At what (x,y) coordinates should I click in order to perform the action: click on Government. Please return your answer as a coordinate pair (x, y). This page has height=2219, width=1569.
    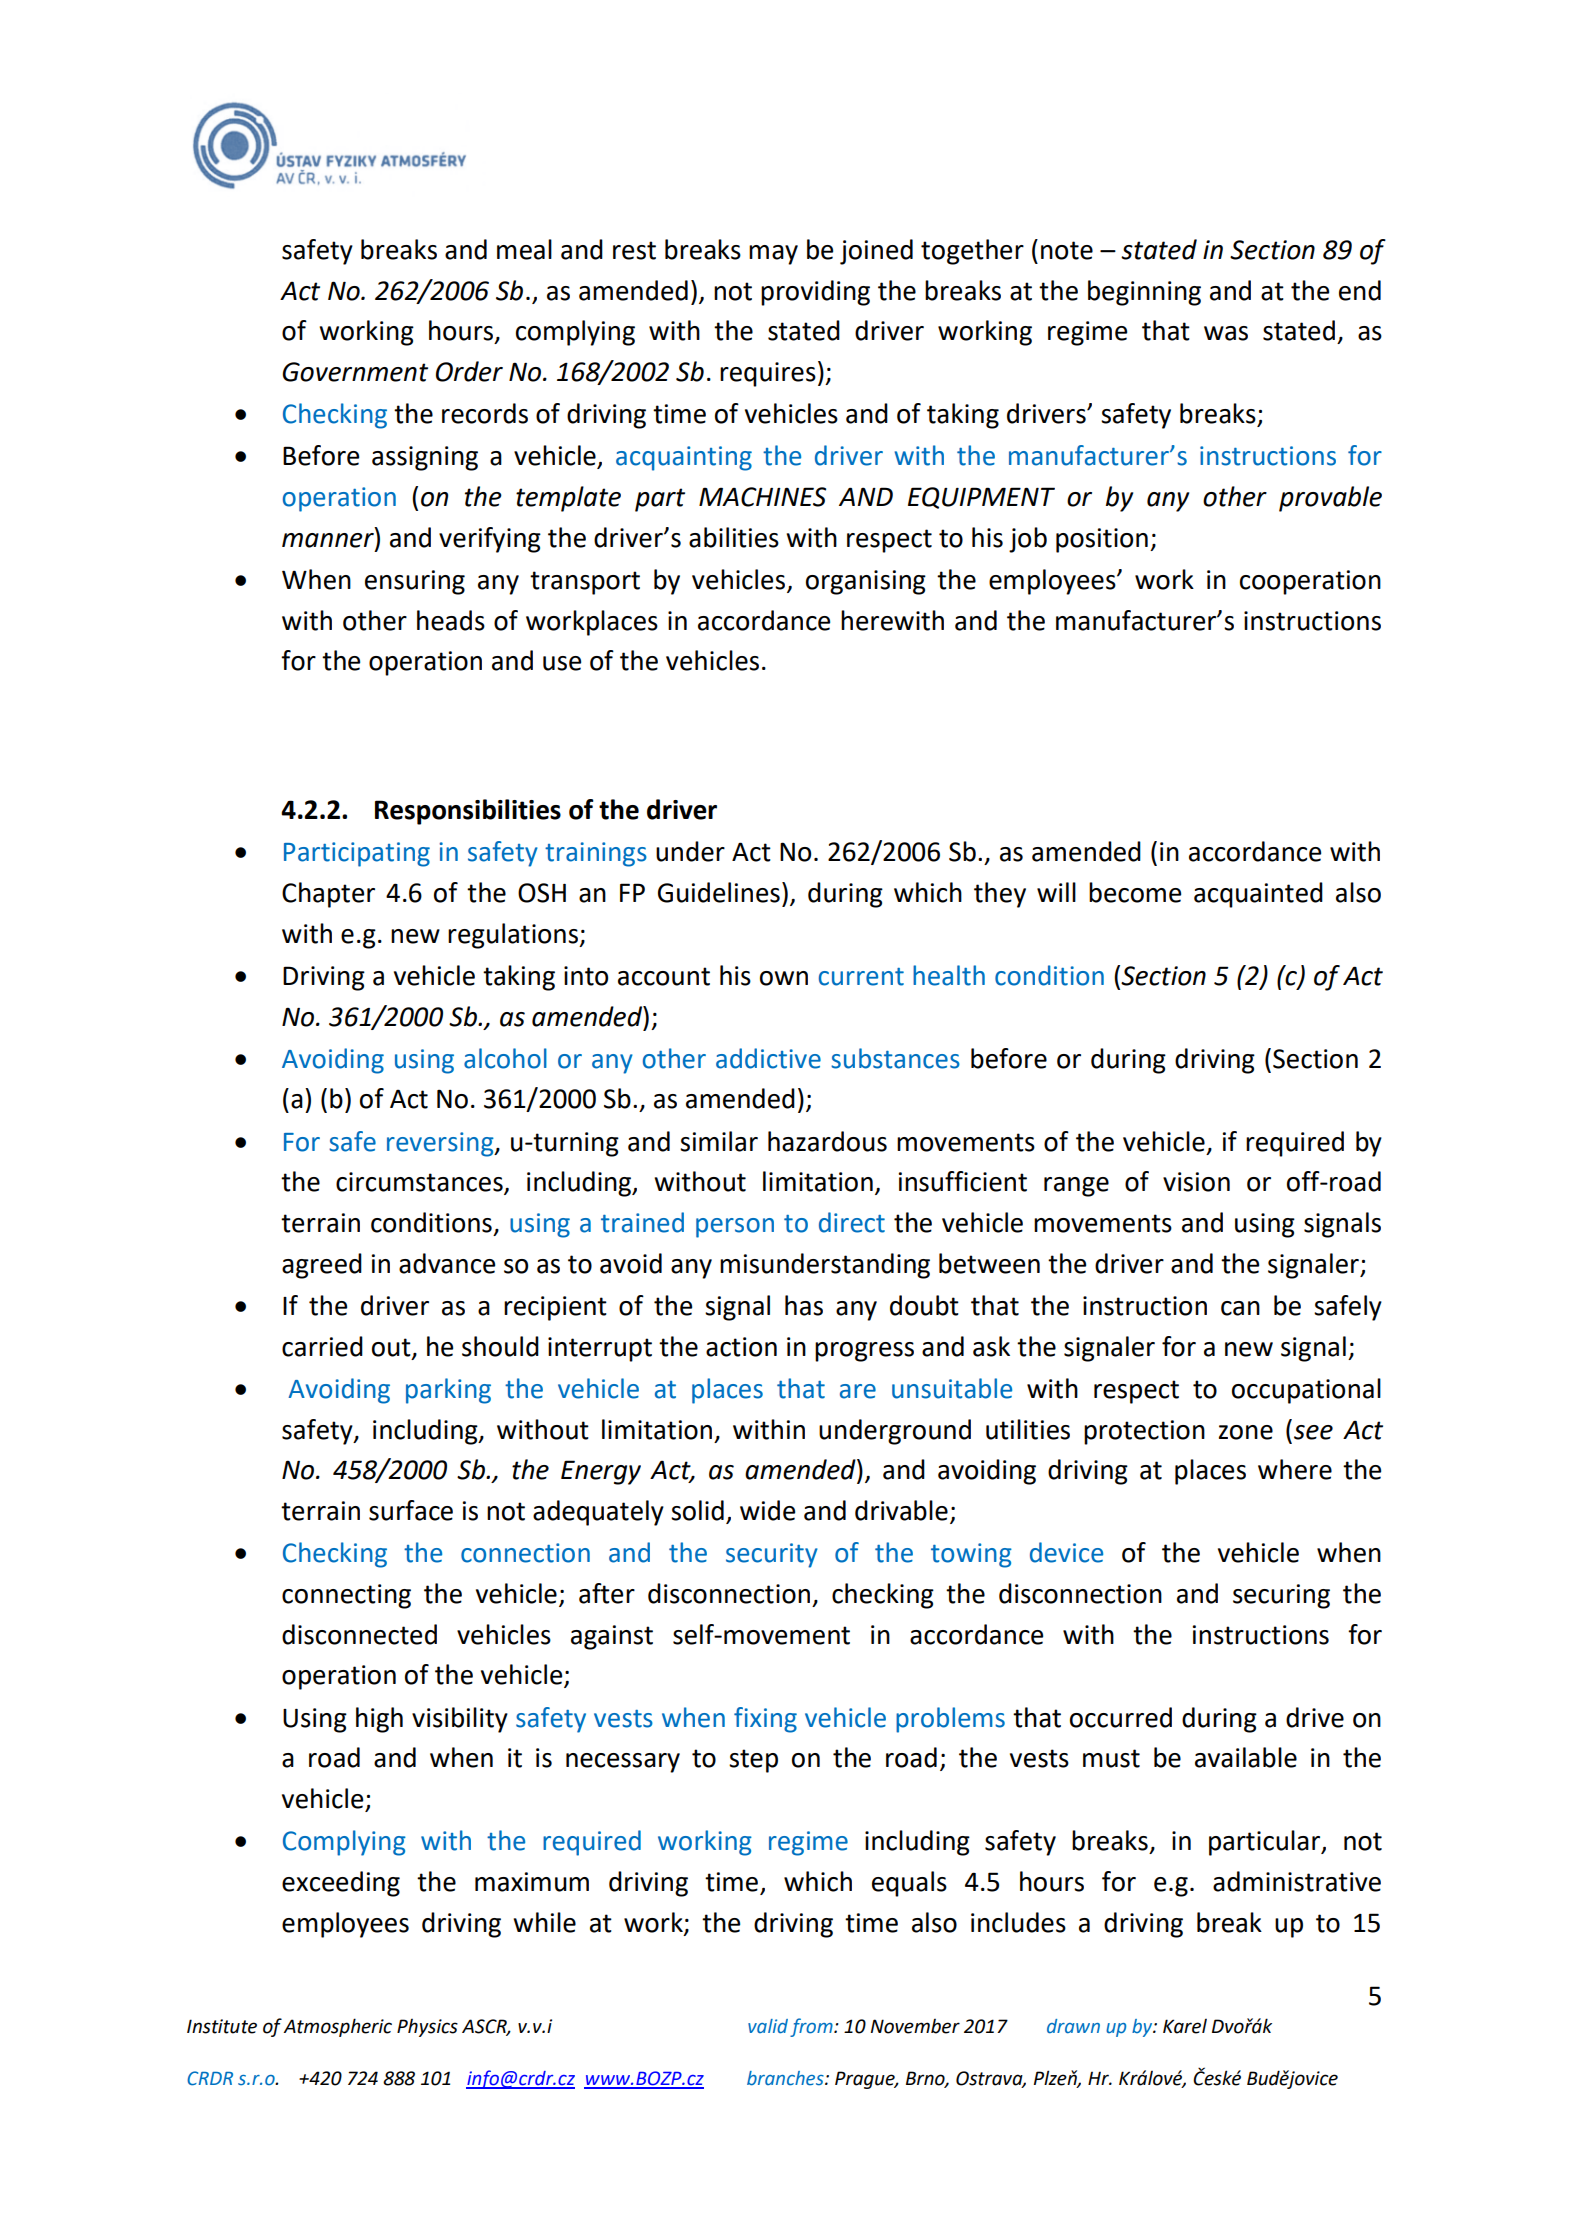
    Looking at the image, I should click on (355, 372).
